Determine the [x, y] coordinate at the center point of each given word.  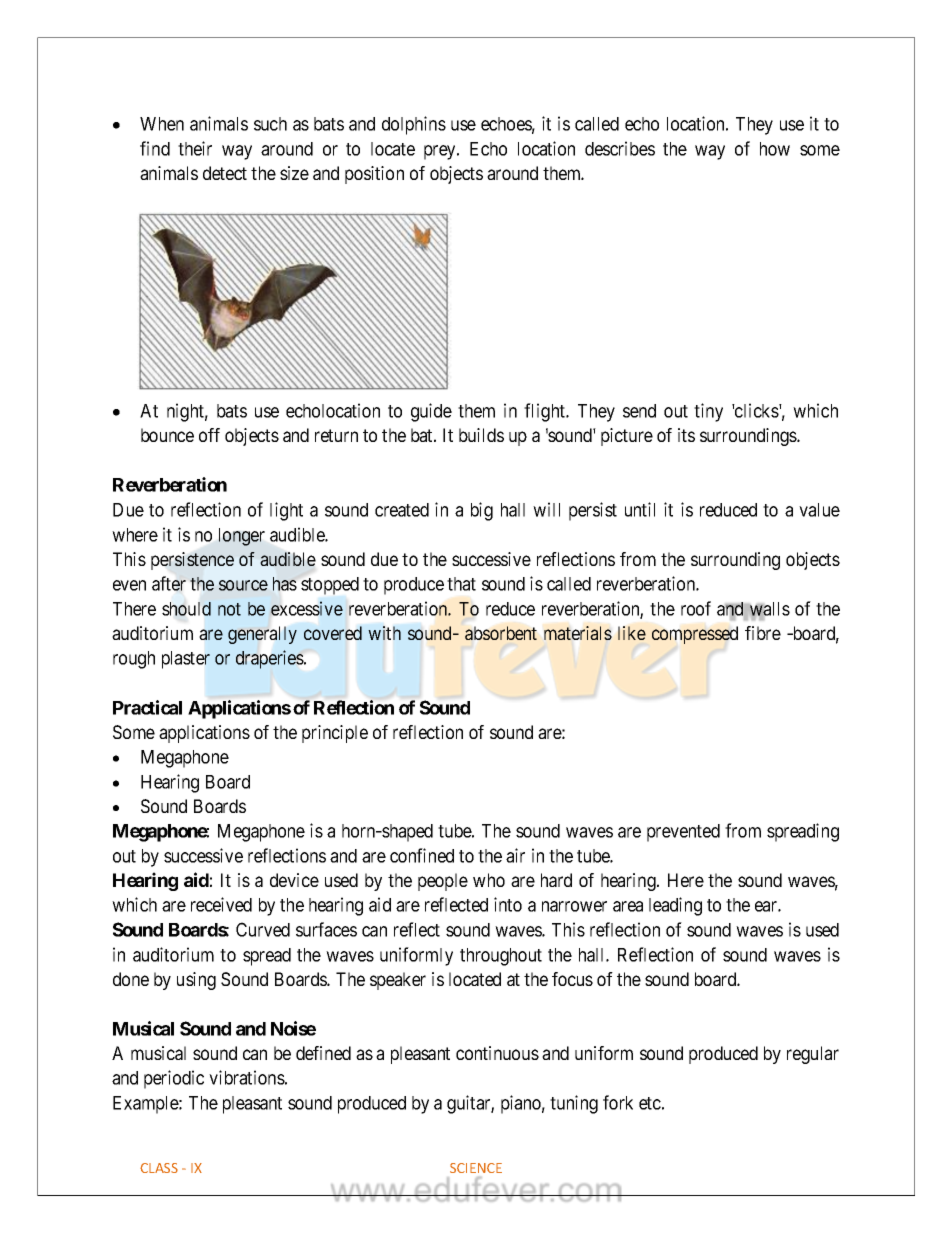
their [195, 148]
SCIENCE [476, 1168]
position [374, 175]
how [775, 149]
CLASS [159, 1168]
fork [618, 1102]
